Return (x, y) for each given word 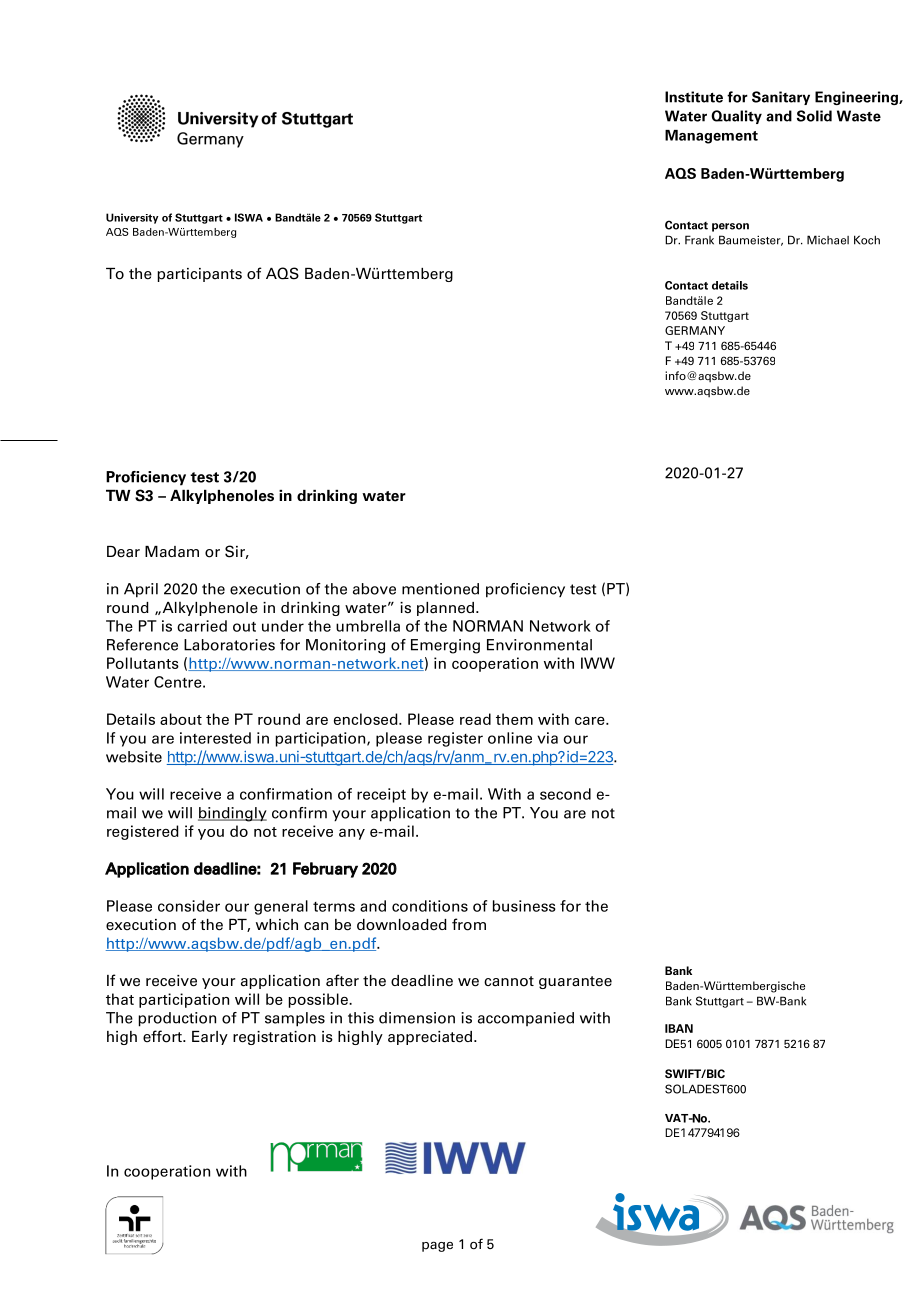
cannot (509, 981)
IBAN (679, 1028)
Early (210, 1038)
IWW (598, 663)
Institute (694, 97)
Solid (814, 116)
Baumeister (751, 240)
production (177, 1019)
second (565, 794)
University (132, 218)
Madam (172, 552)
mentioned (440, 589)
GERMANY (695, 330)
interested (215, 738)
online (510, 738)
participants (200, 275)
